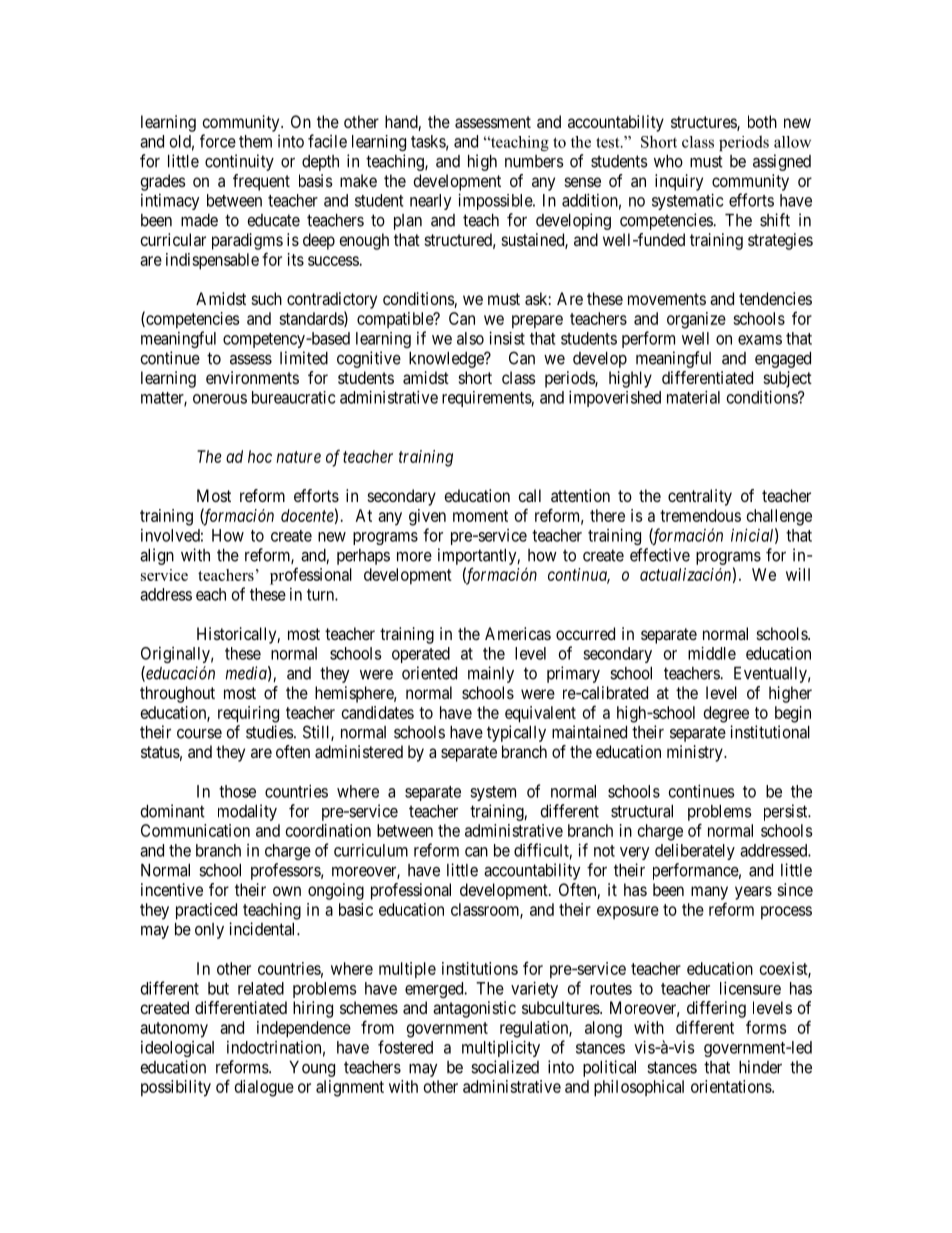 The image size is (952, 1233). I want to click on structures, so click(704, 123).
